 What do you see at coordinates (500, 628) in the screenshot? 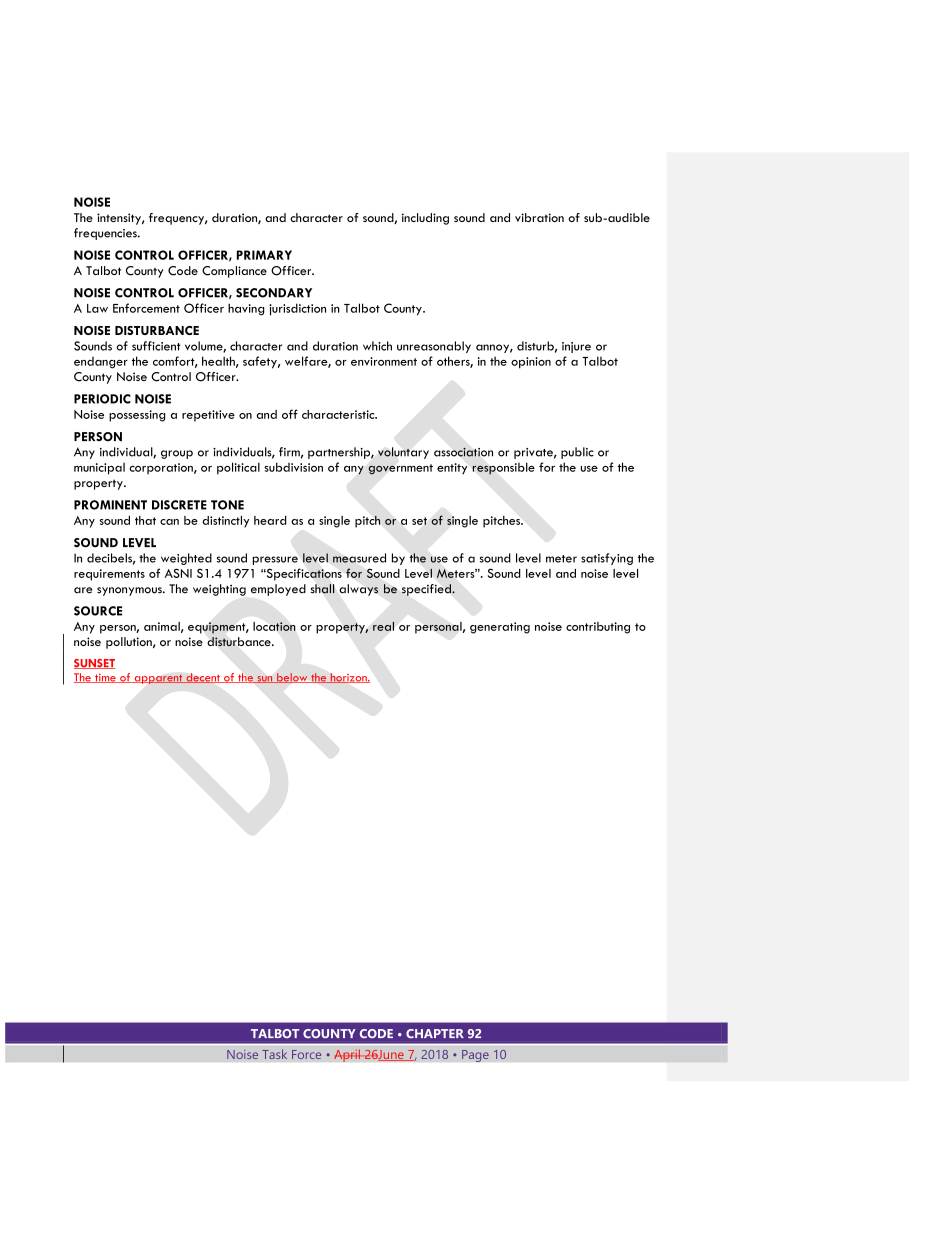
I see `generating` at bounding box center [500, 628].
